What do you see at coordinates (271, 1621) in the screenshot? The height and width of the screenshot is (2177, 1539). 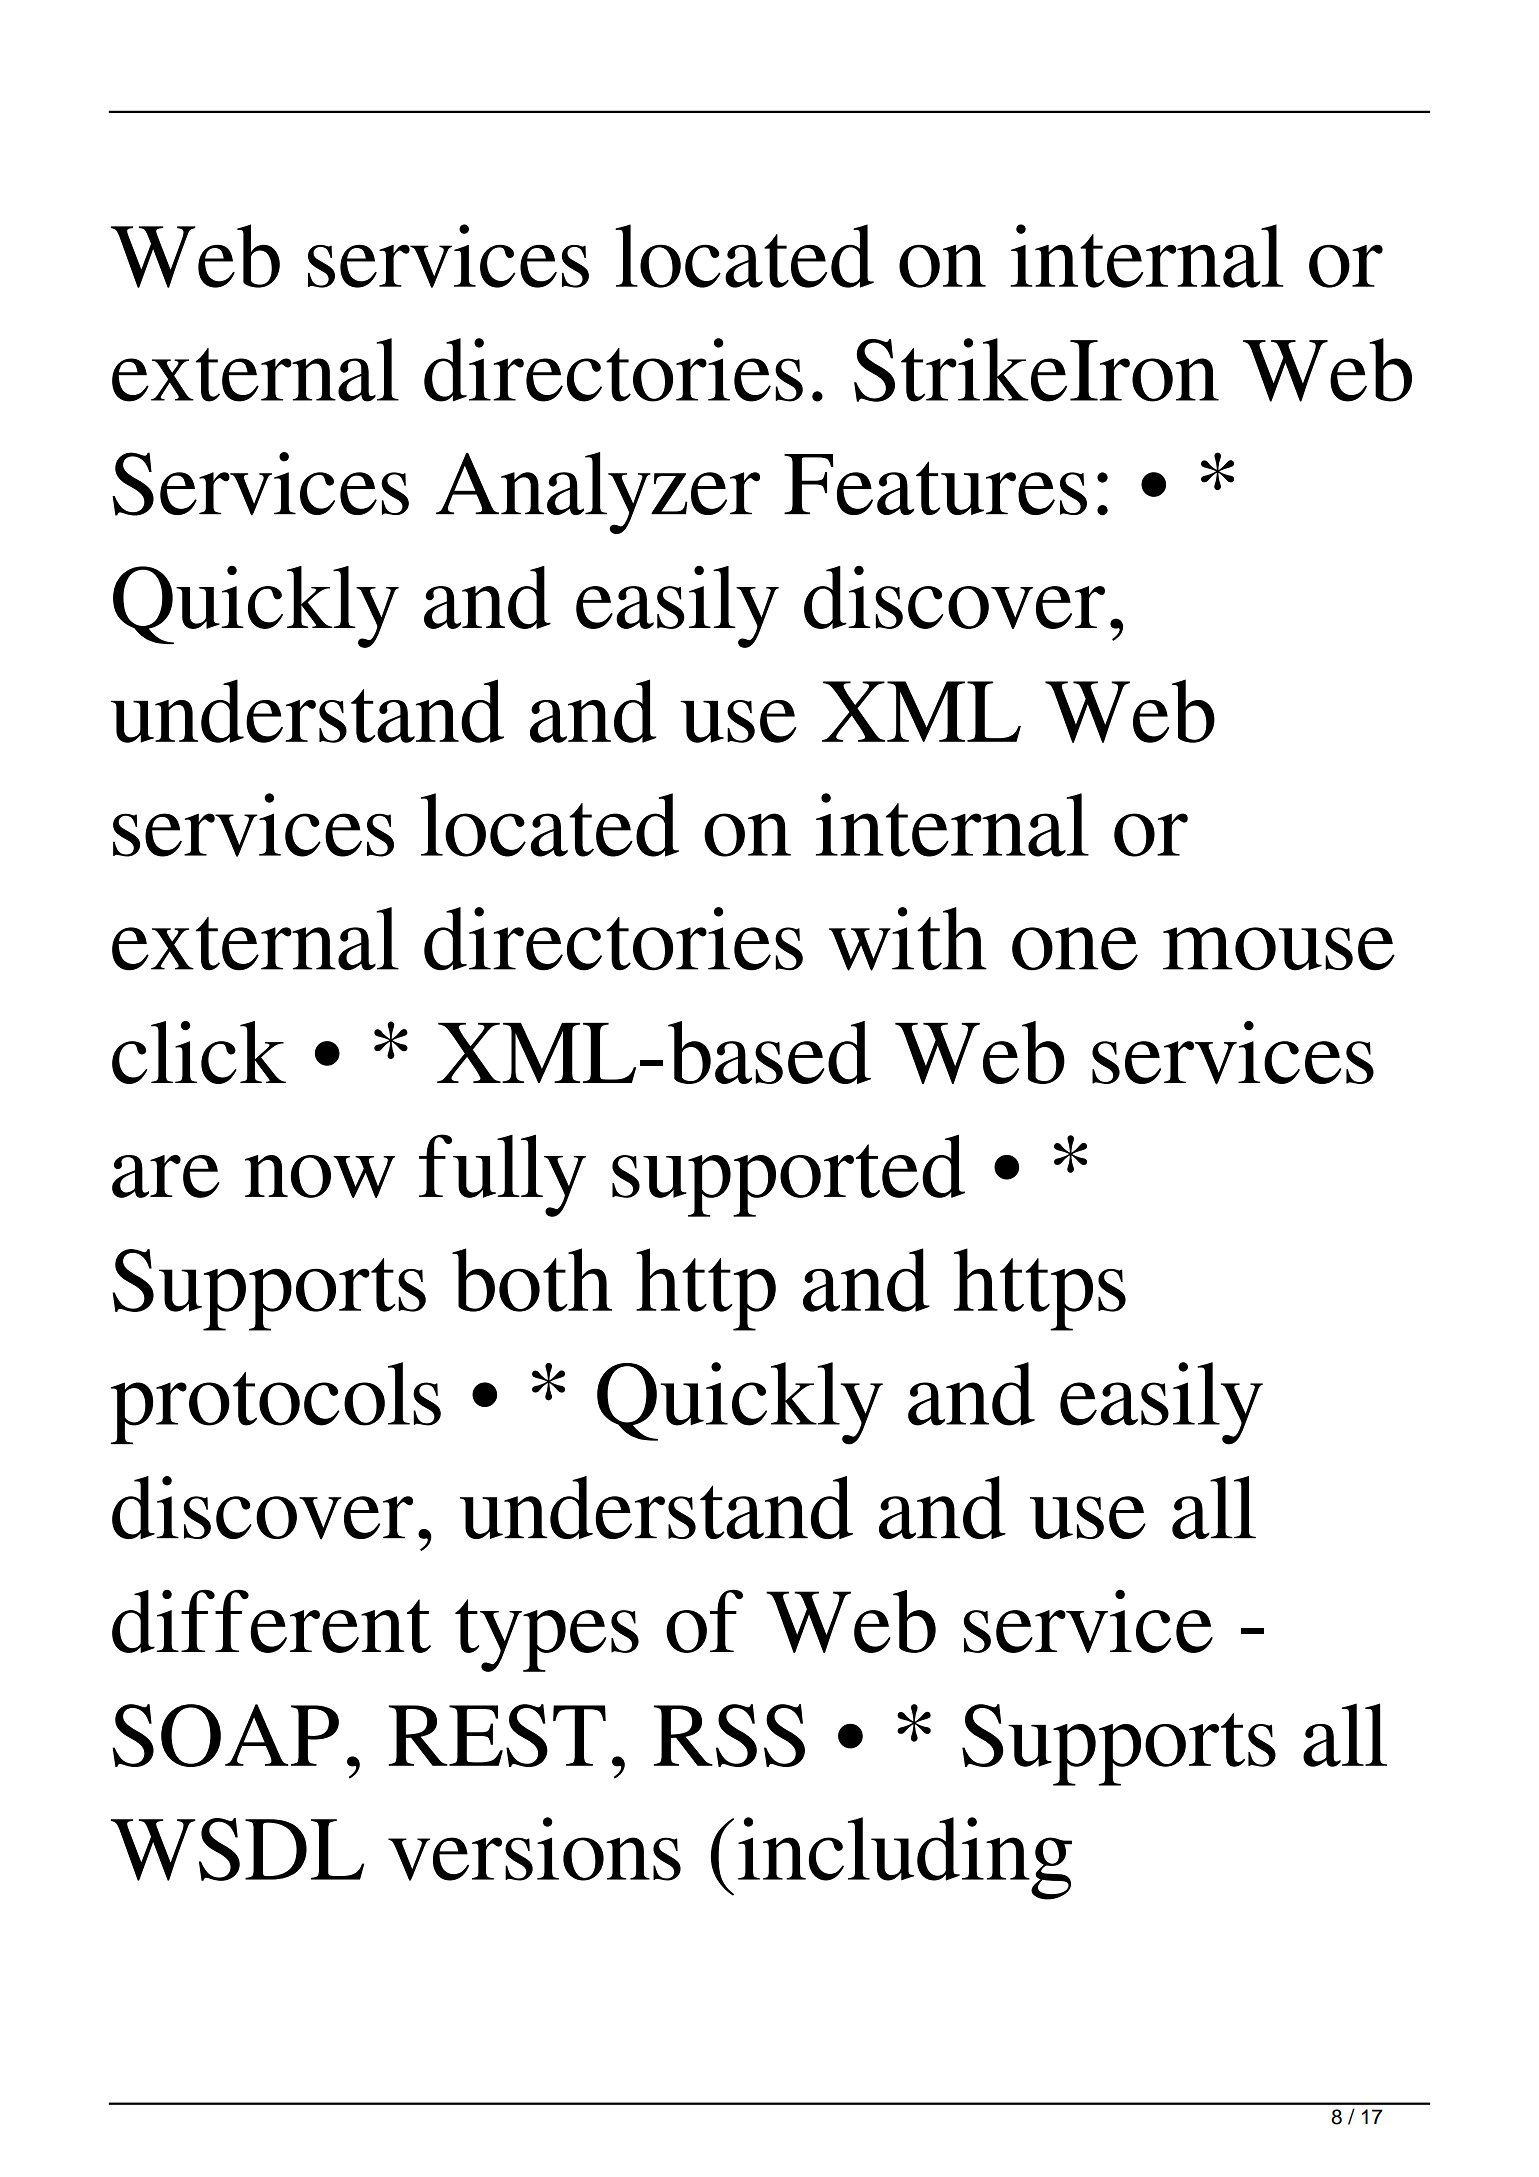 I see `different` at bounding box center [271, 1621].
